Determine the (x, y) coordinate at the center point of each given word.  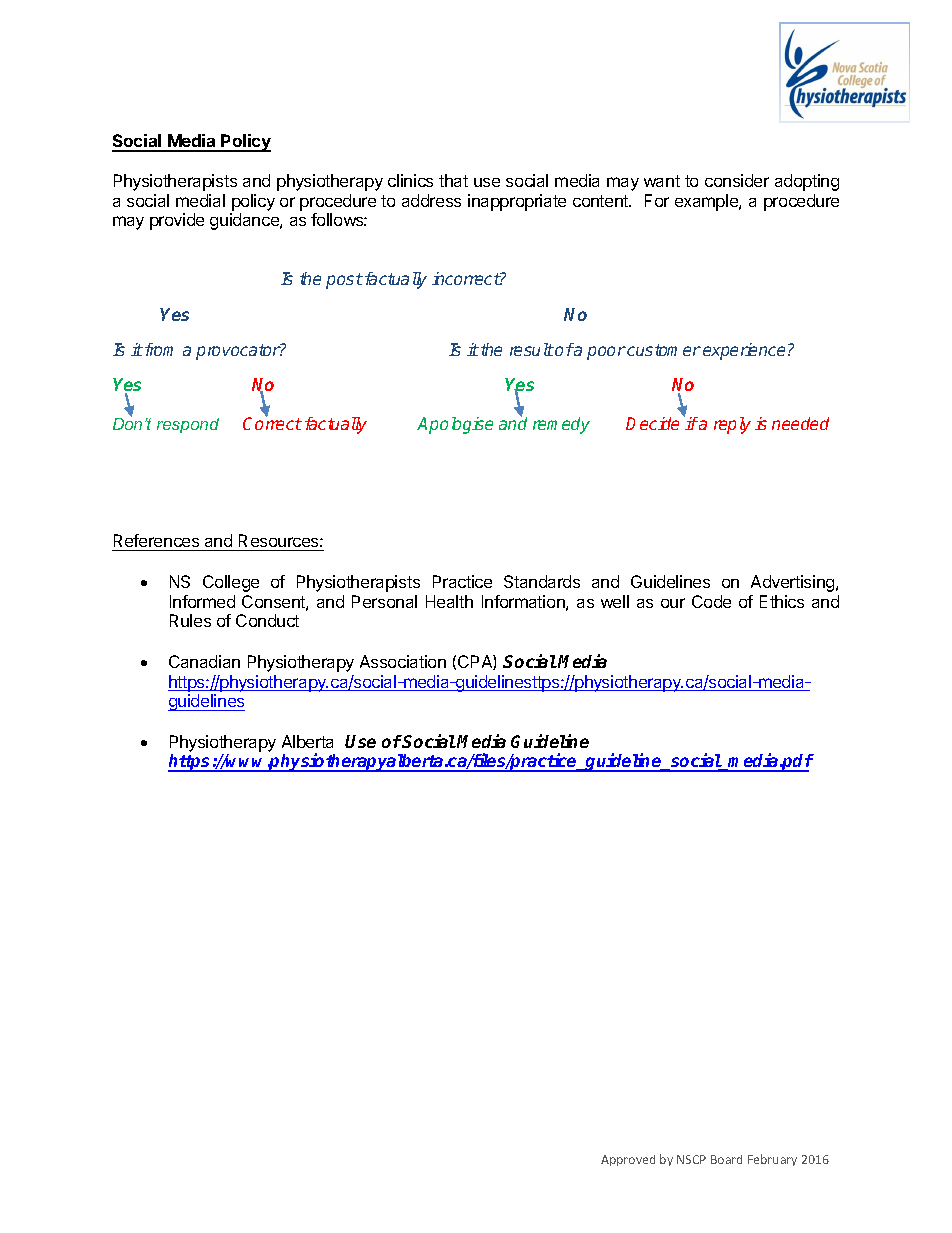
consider (737, 180)
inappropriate (517, 202)
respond (188, 425)
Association (403, 661)
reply (732, 425)
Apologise (455, 425)
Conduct (267, 620)
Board (726, 1159)
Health (449, 601)
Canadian (204, 661)
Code (711, 601)
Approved (628, 1160)
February (772, 1160)
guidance (245, 221)
